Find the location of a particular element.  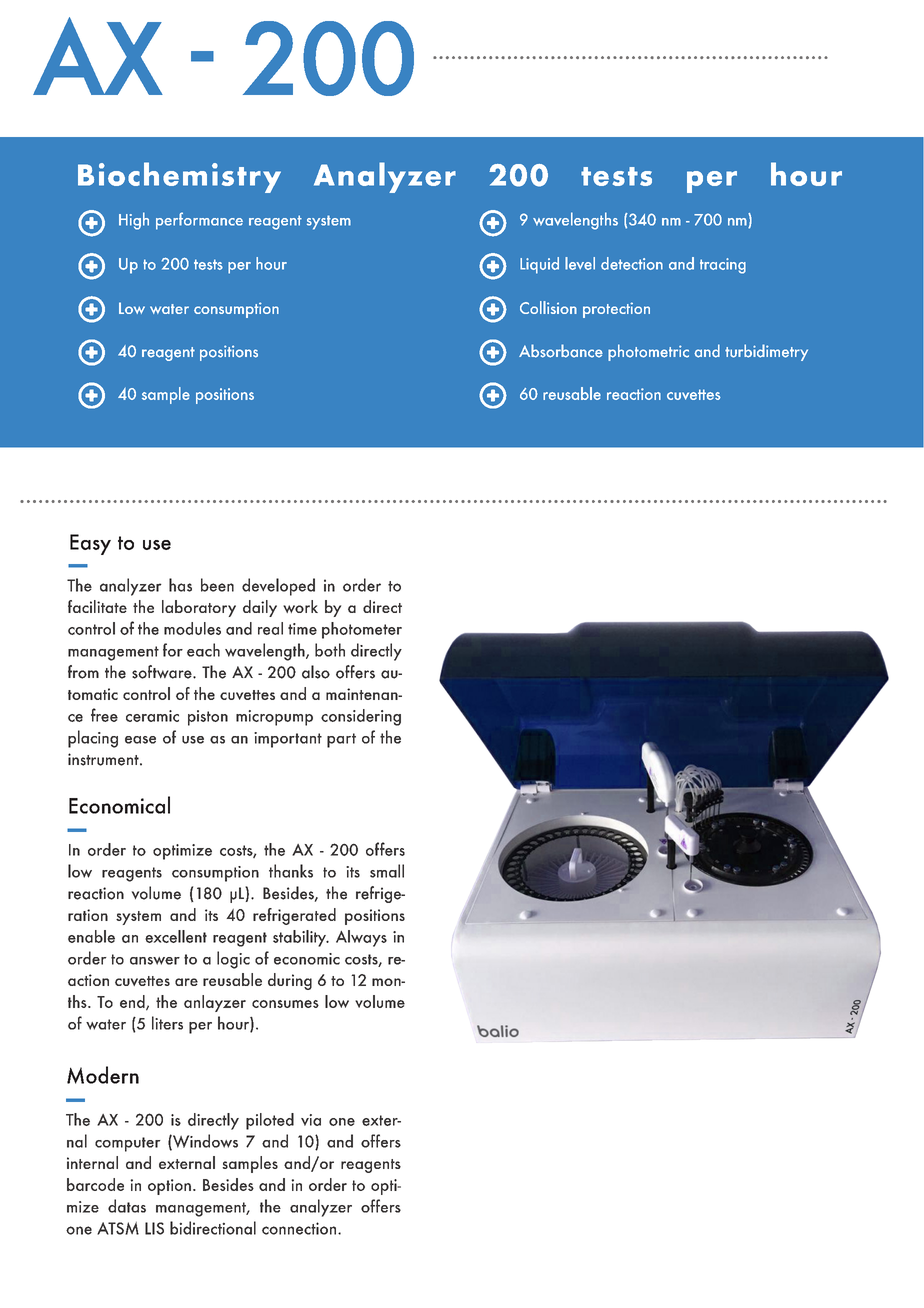

barcode is located at coordinates (95, 1184).
